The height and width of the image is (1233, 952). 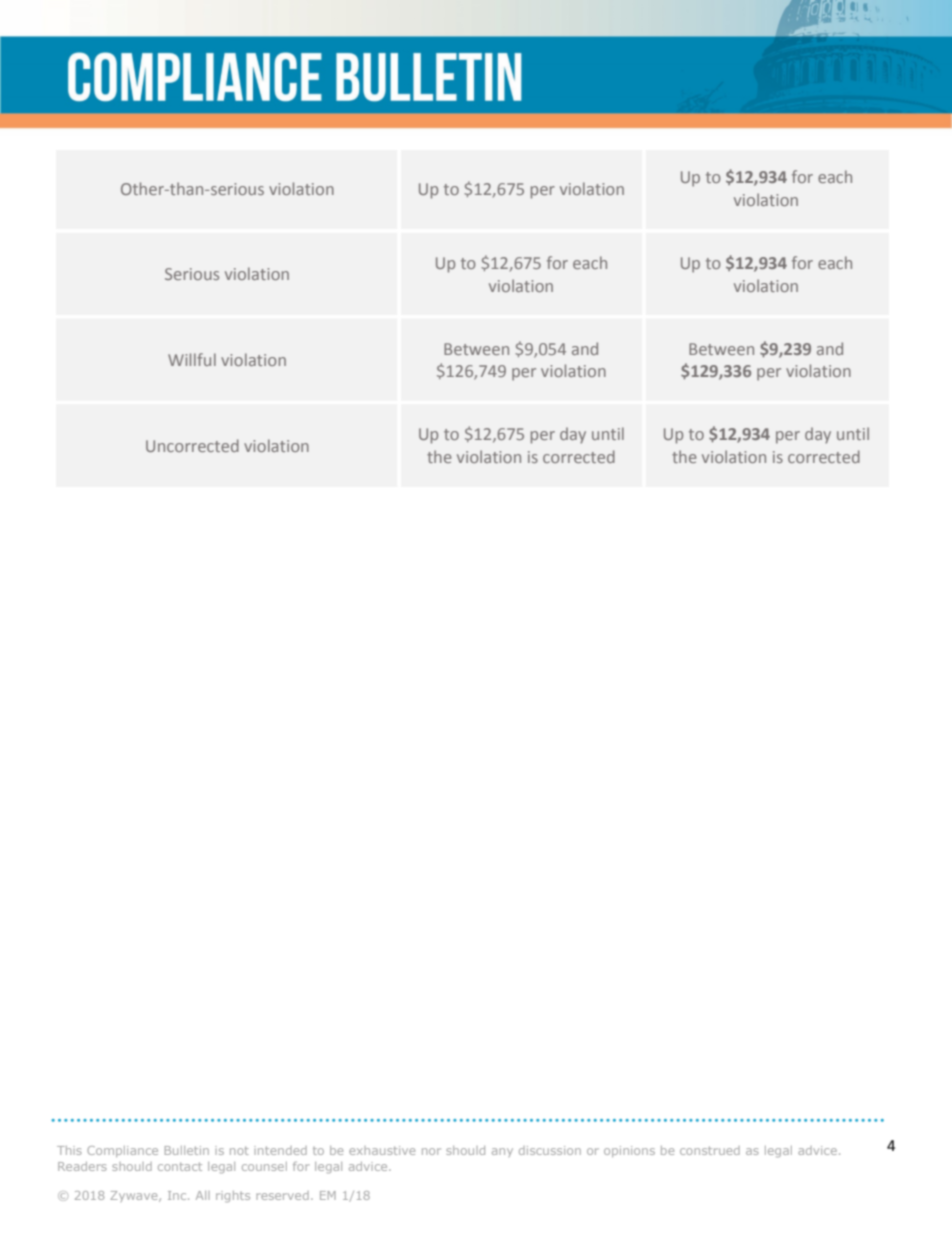 I want to click on Inc, so click(x=178, y=1195).
